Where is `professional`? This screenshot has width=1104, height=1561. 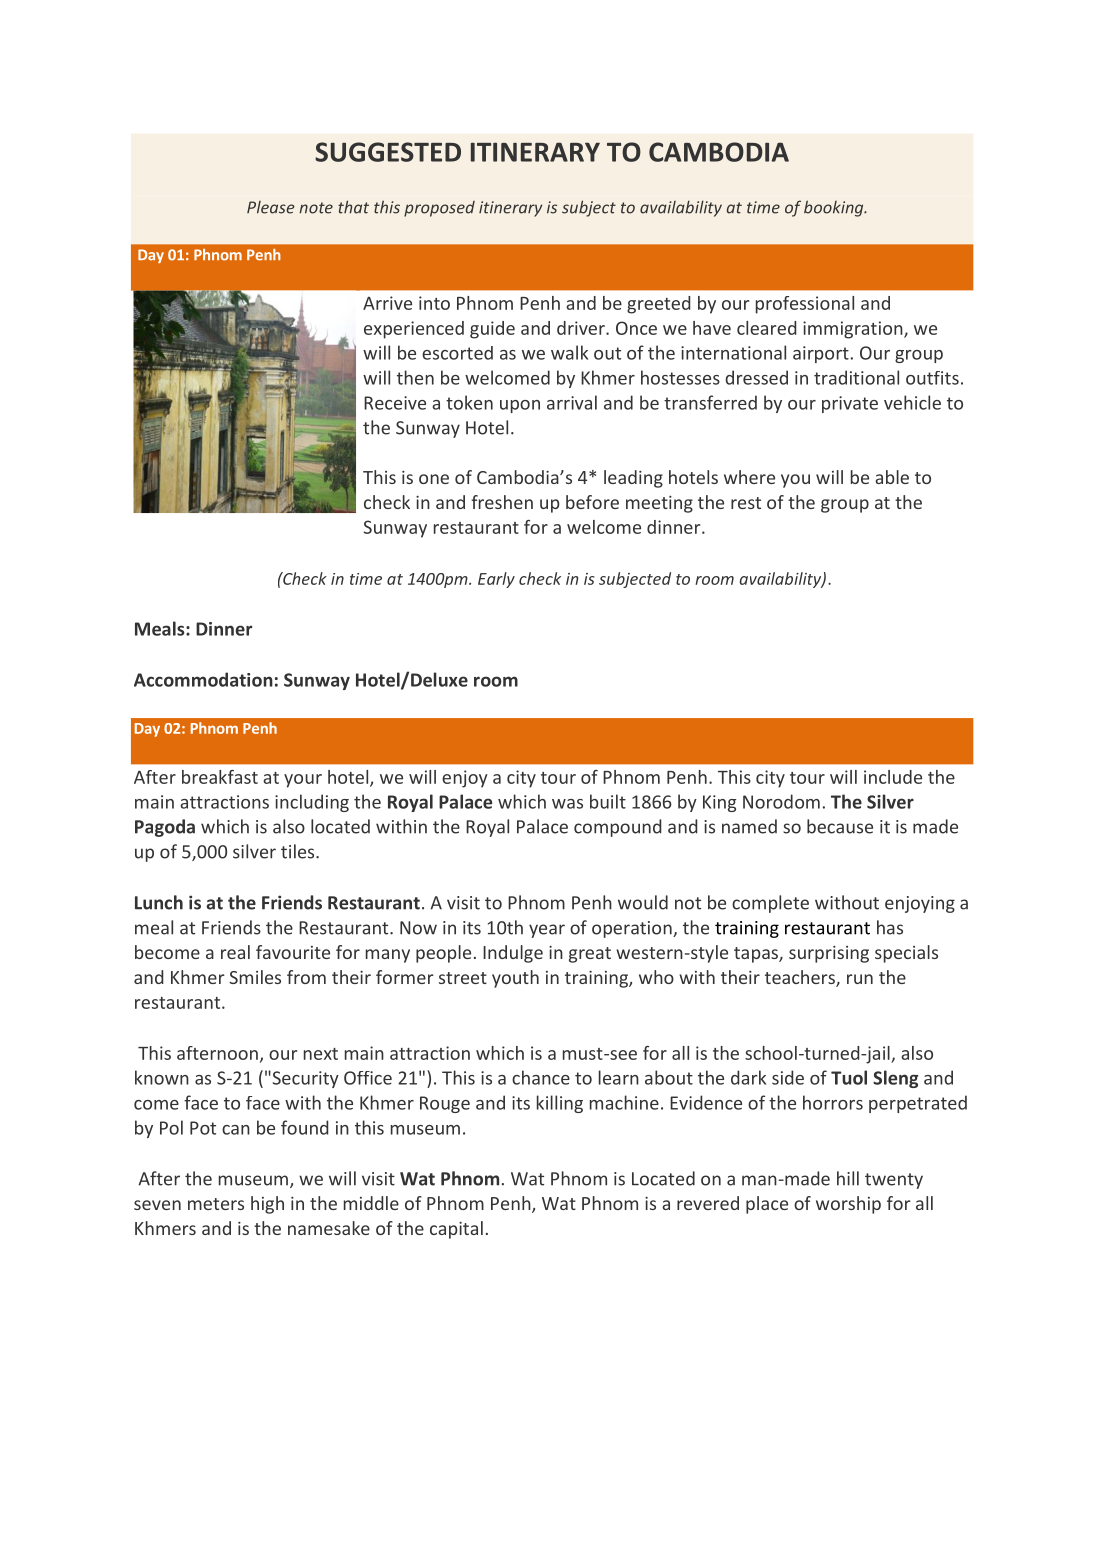 professional is located at coordinates (805, 305).
